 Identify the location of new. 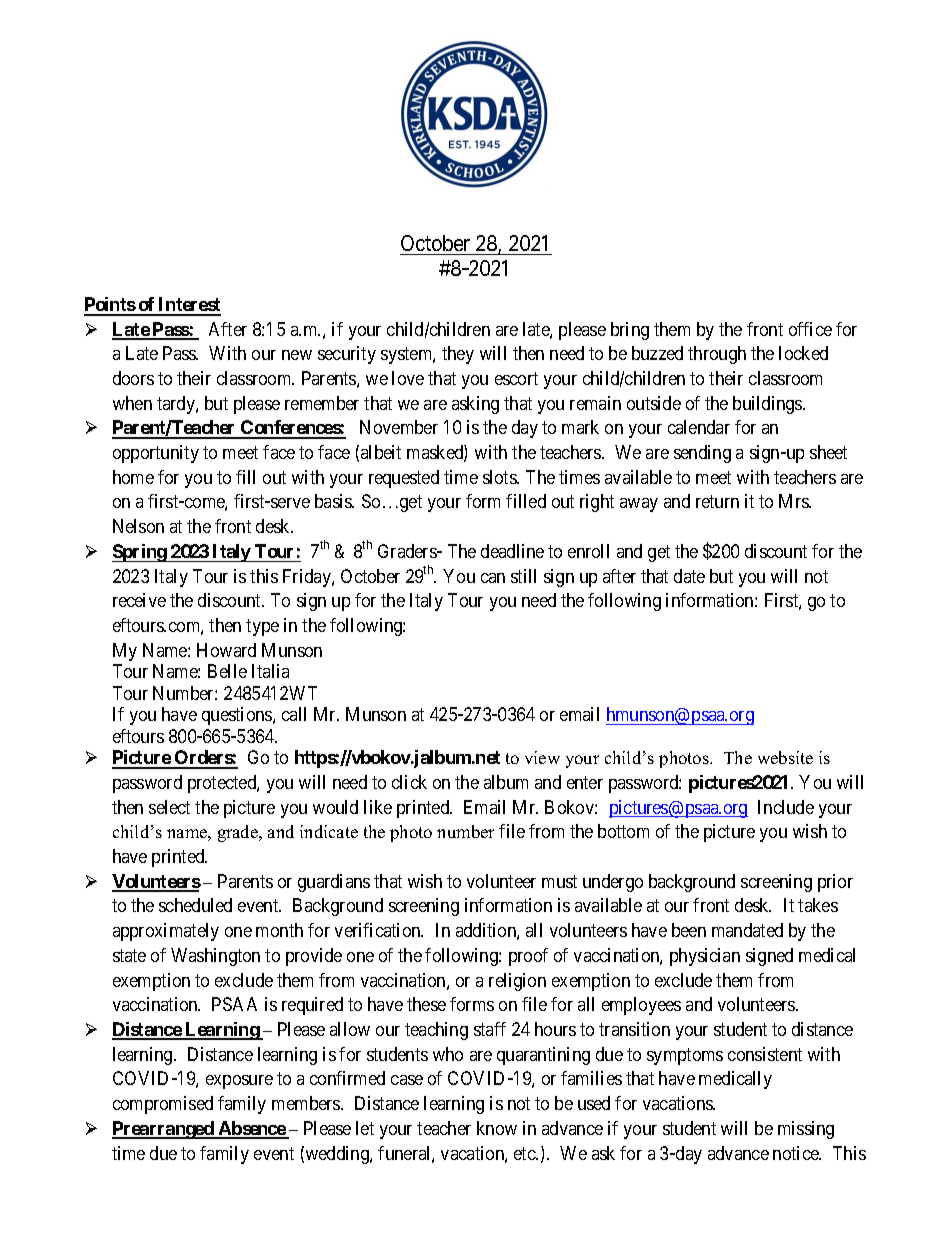
(297, 355).
